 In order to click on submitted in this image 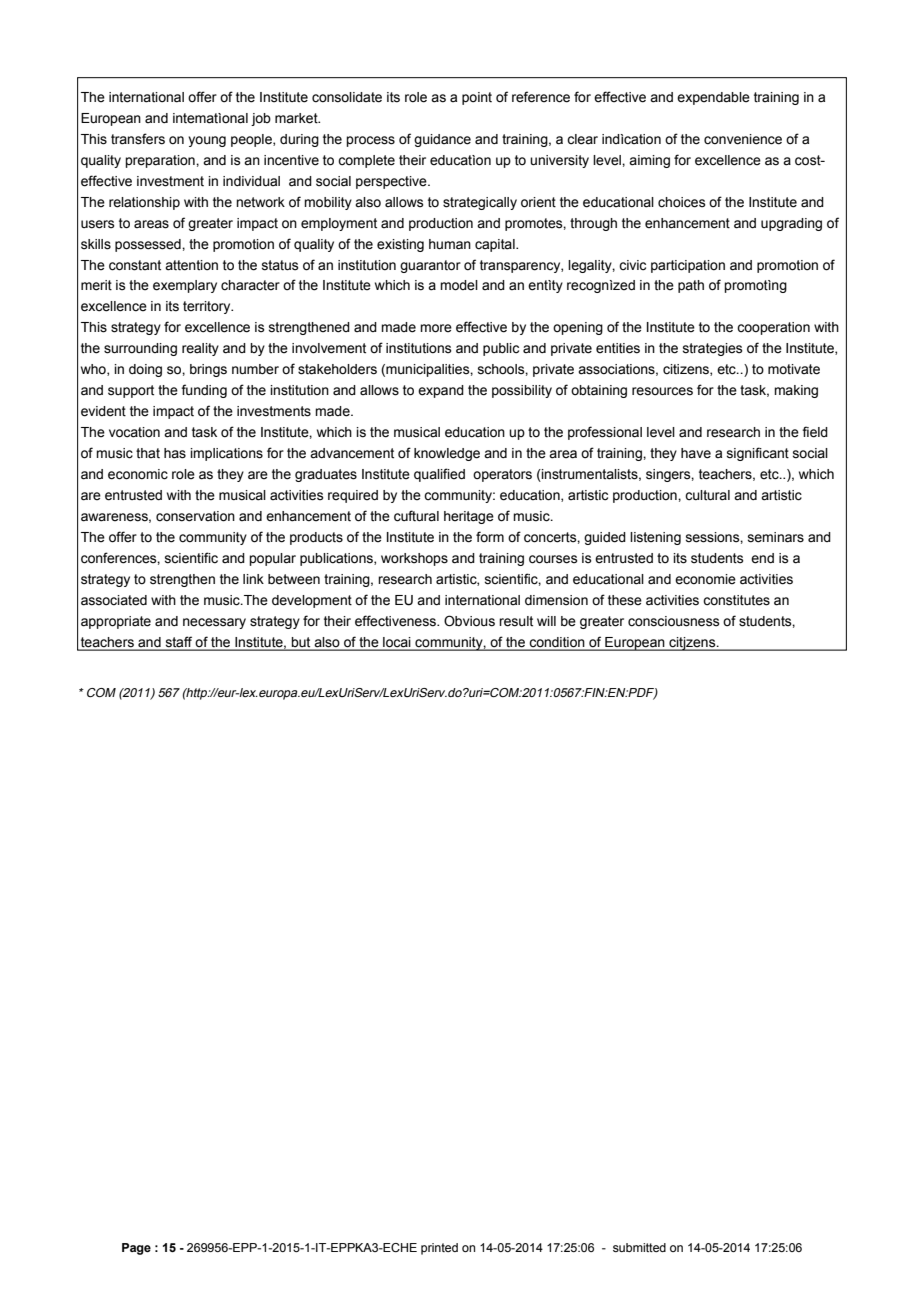, I will do `click(639, 1247)`.
